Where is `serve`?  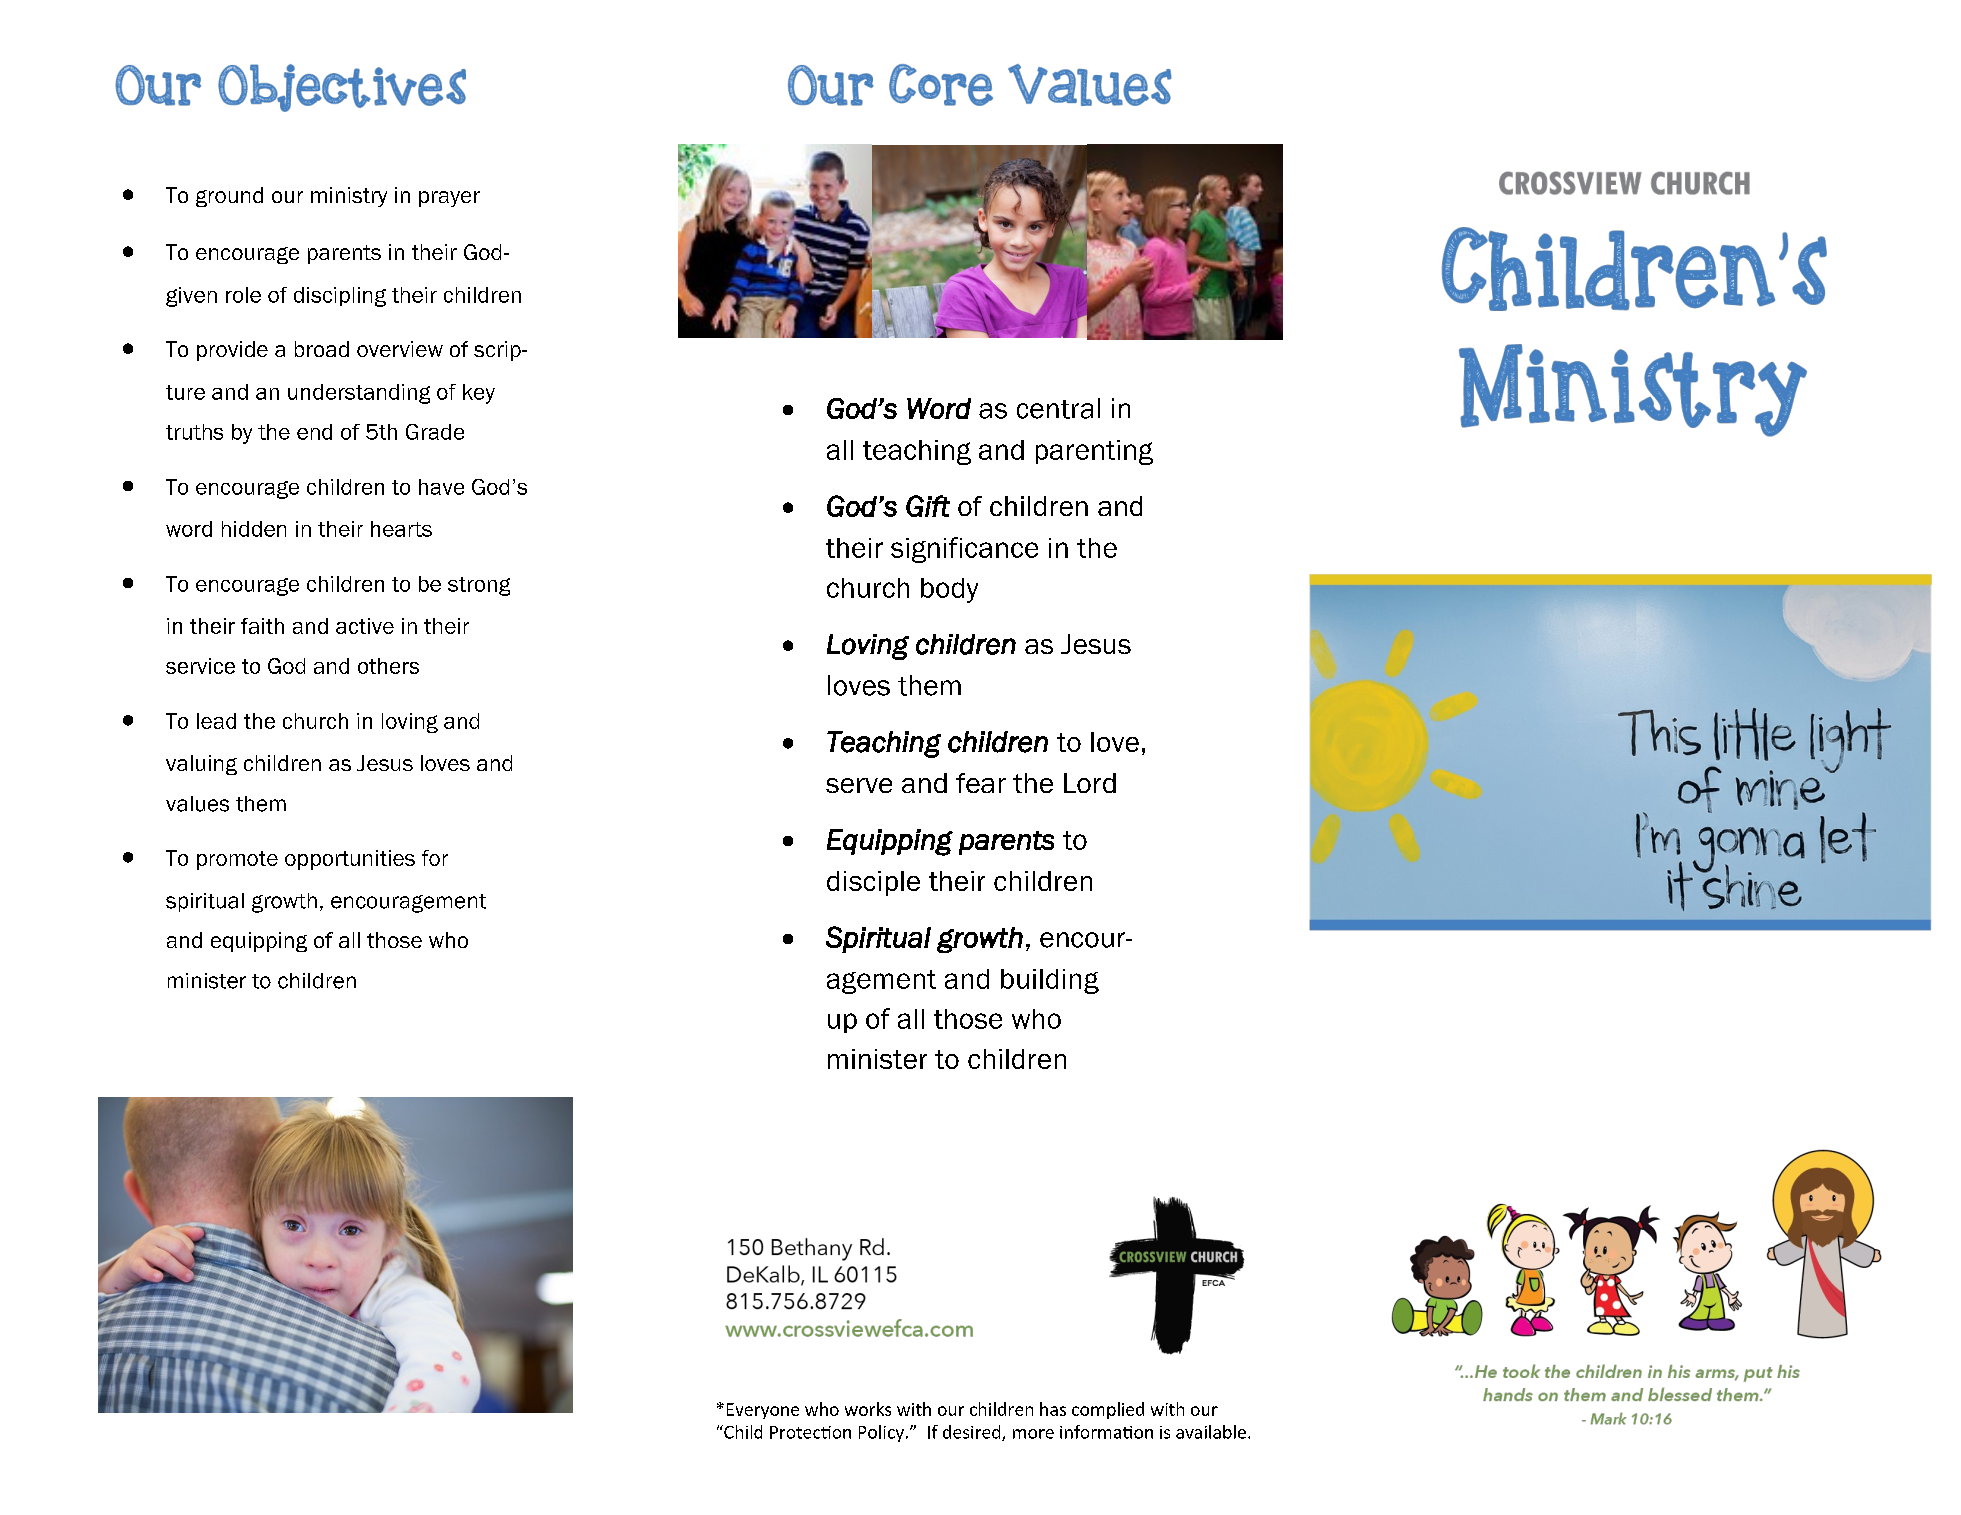
serve is located at coordinates (859, 785).
